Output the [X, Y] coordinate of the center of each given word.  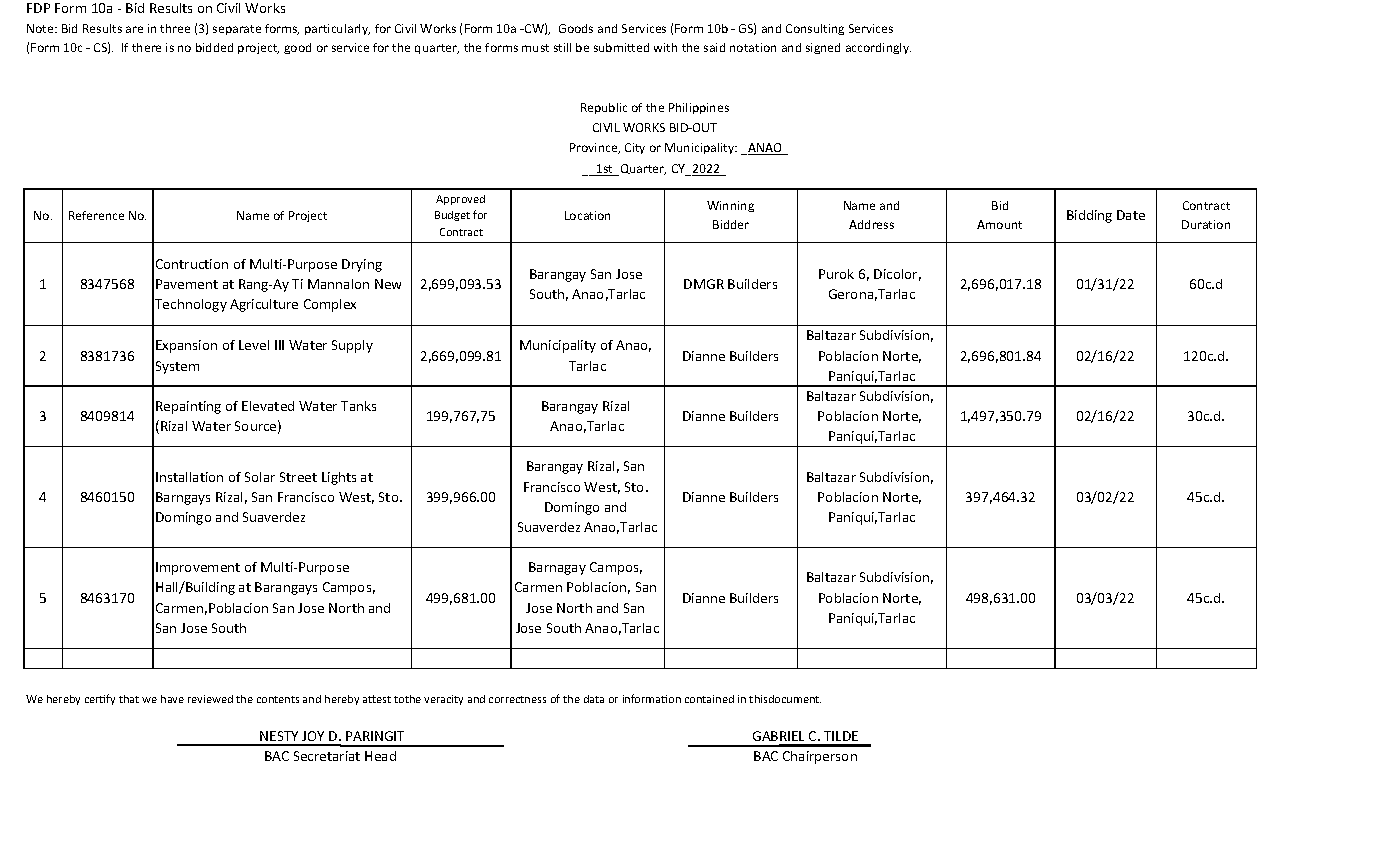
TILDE [841, 736]
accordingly [878, 48]
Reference [96, 215]
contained [709, 699]
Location [587, 215]
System [177, 367]
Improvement [198, 568]
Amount [999, 224]
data [594, 699]
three [175, 28]
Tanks [358, 406]
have [172, 699]
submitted [621, 47]
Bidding [1089, 216]
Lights [339, 478]
